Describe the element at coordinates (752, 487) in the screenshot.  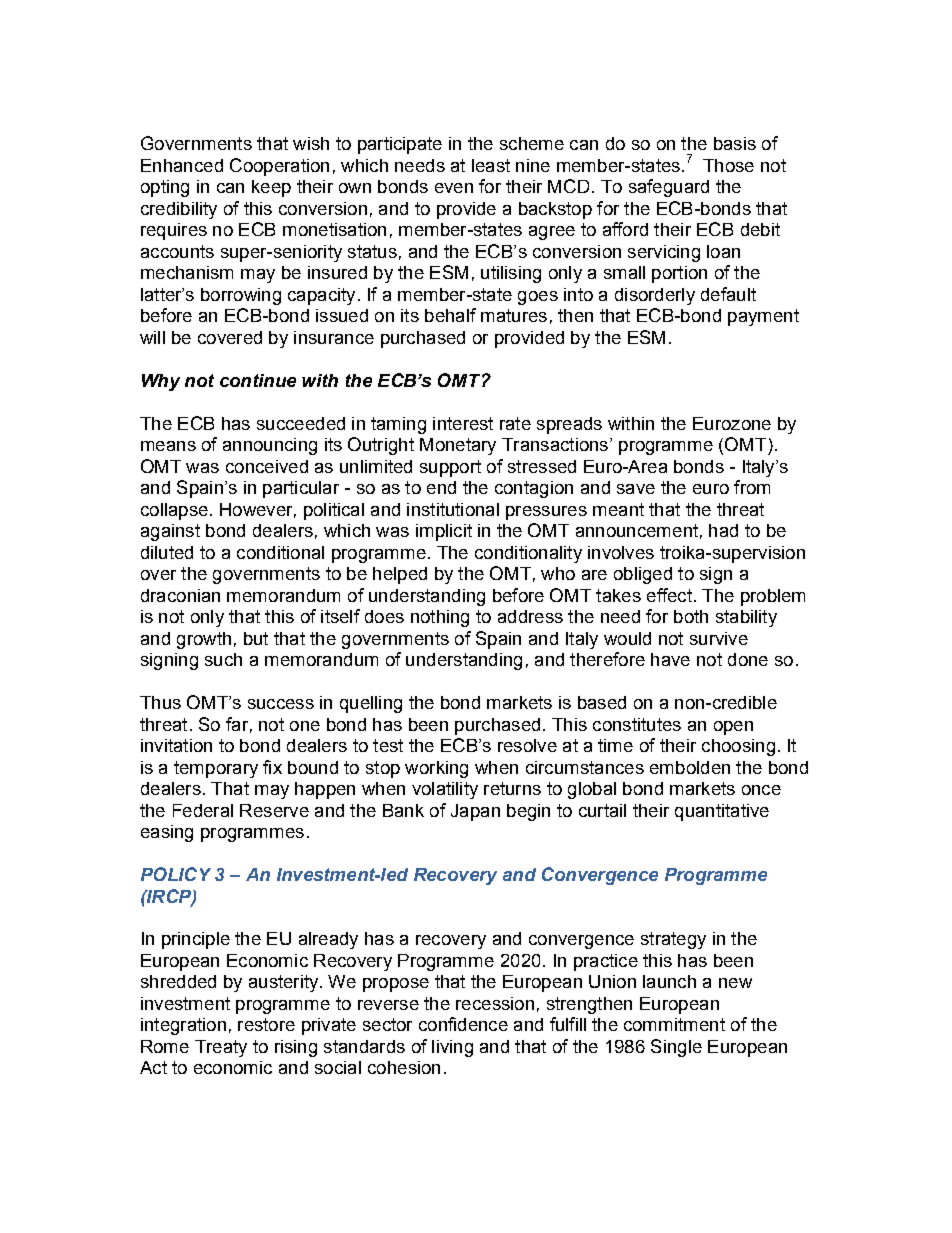
I see `from` at that location.
